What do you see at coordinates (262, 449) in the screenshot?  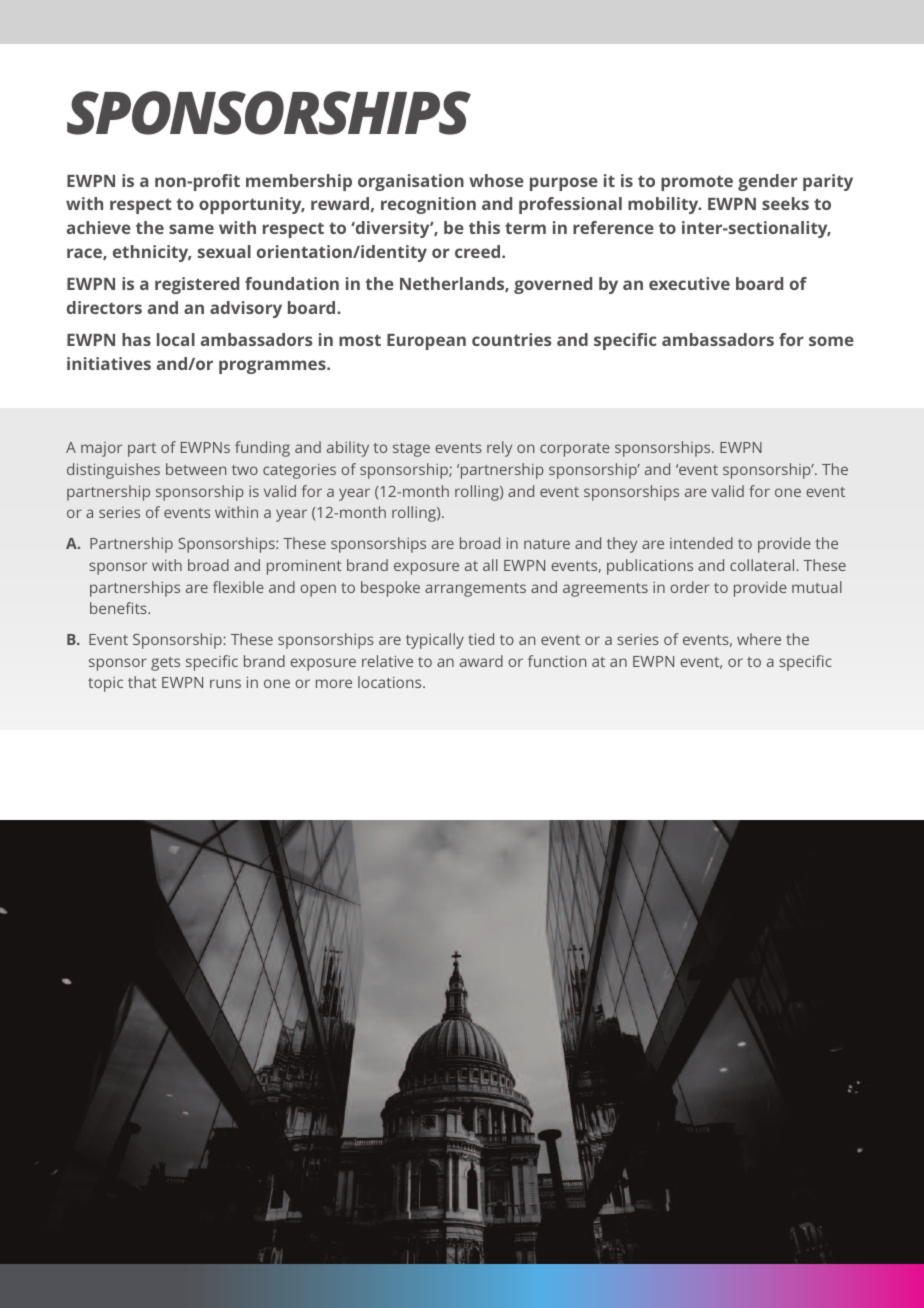 I see `funding` at bounding box center [262, 449].
